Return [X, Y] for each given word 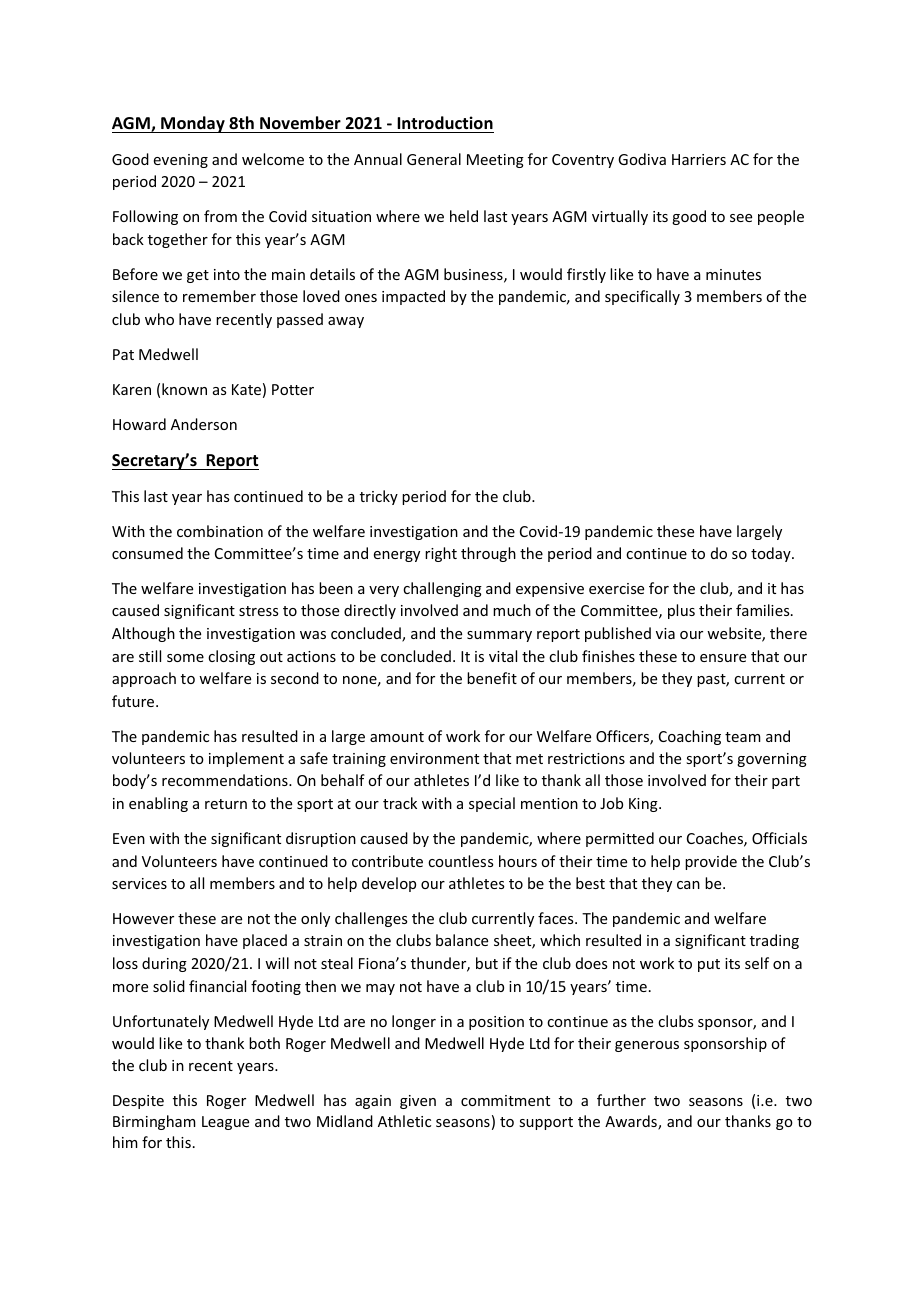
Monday [193, 124]
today [772, 554]
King [644, 805]
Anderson [204, 424]
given [418, 1102]
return [226, 804]
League [225, 1123]
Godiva [642, 159]
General [434, 159]
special [492, 804]
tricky [379, 497]
